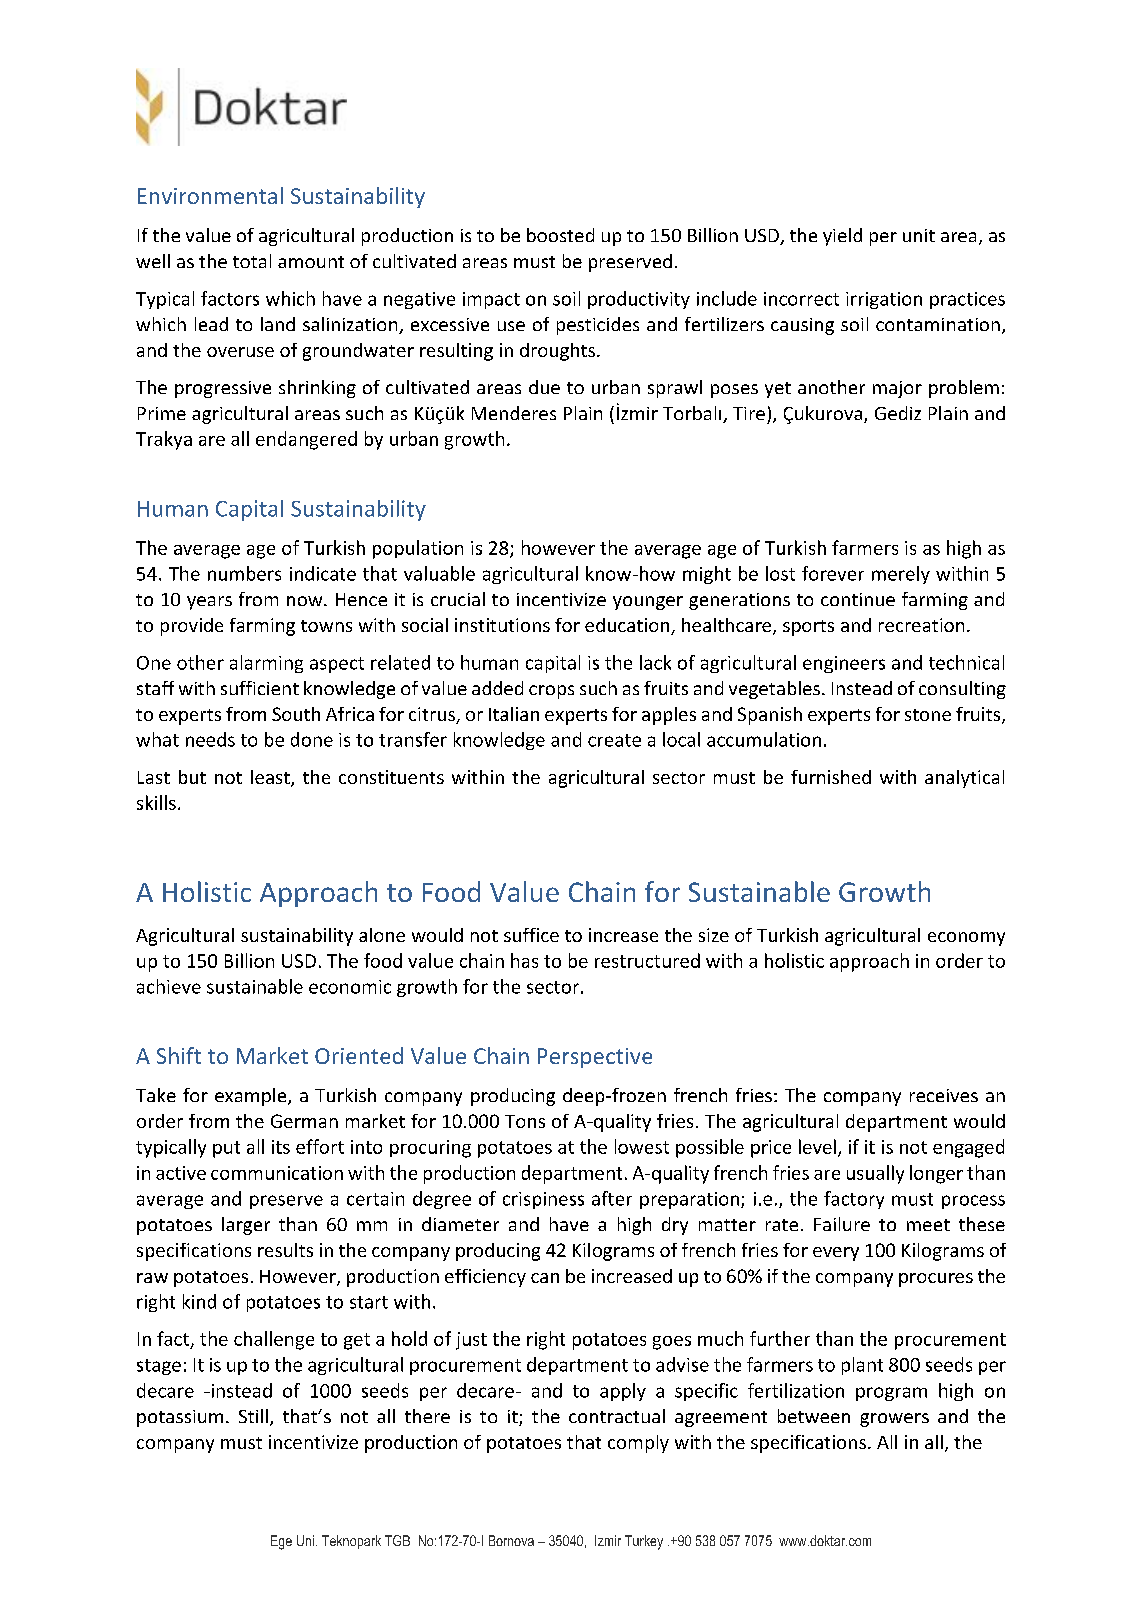 This screenshot has height=1616, width=1142. Describe the element at coordinates (271, 778) in the screenshot. I see `least` at that location.
